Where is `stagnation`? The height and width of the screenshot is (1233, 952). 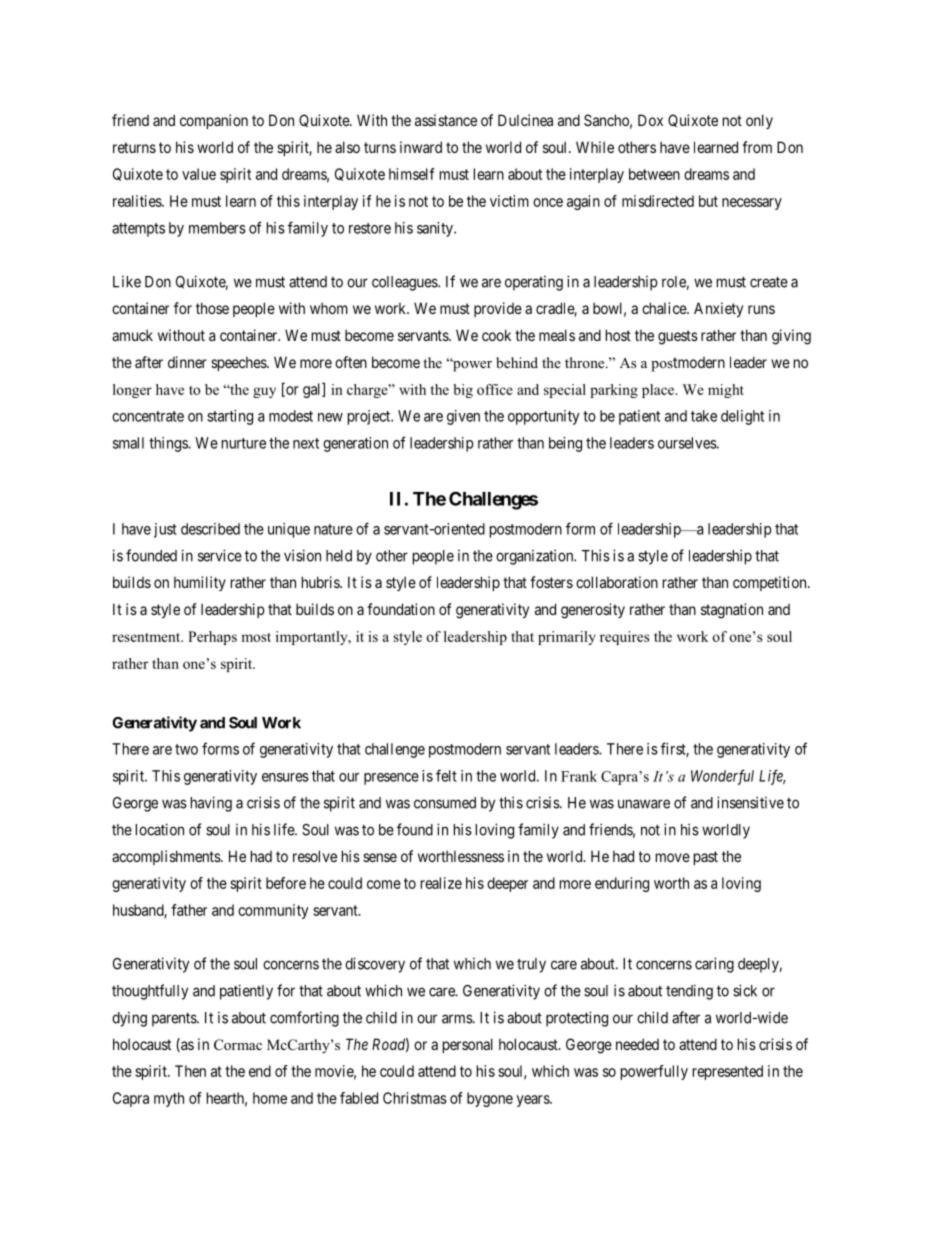 stagnation is located at coordinates (732, 611).
